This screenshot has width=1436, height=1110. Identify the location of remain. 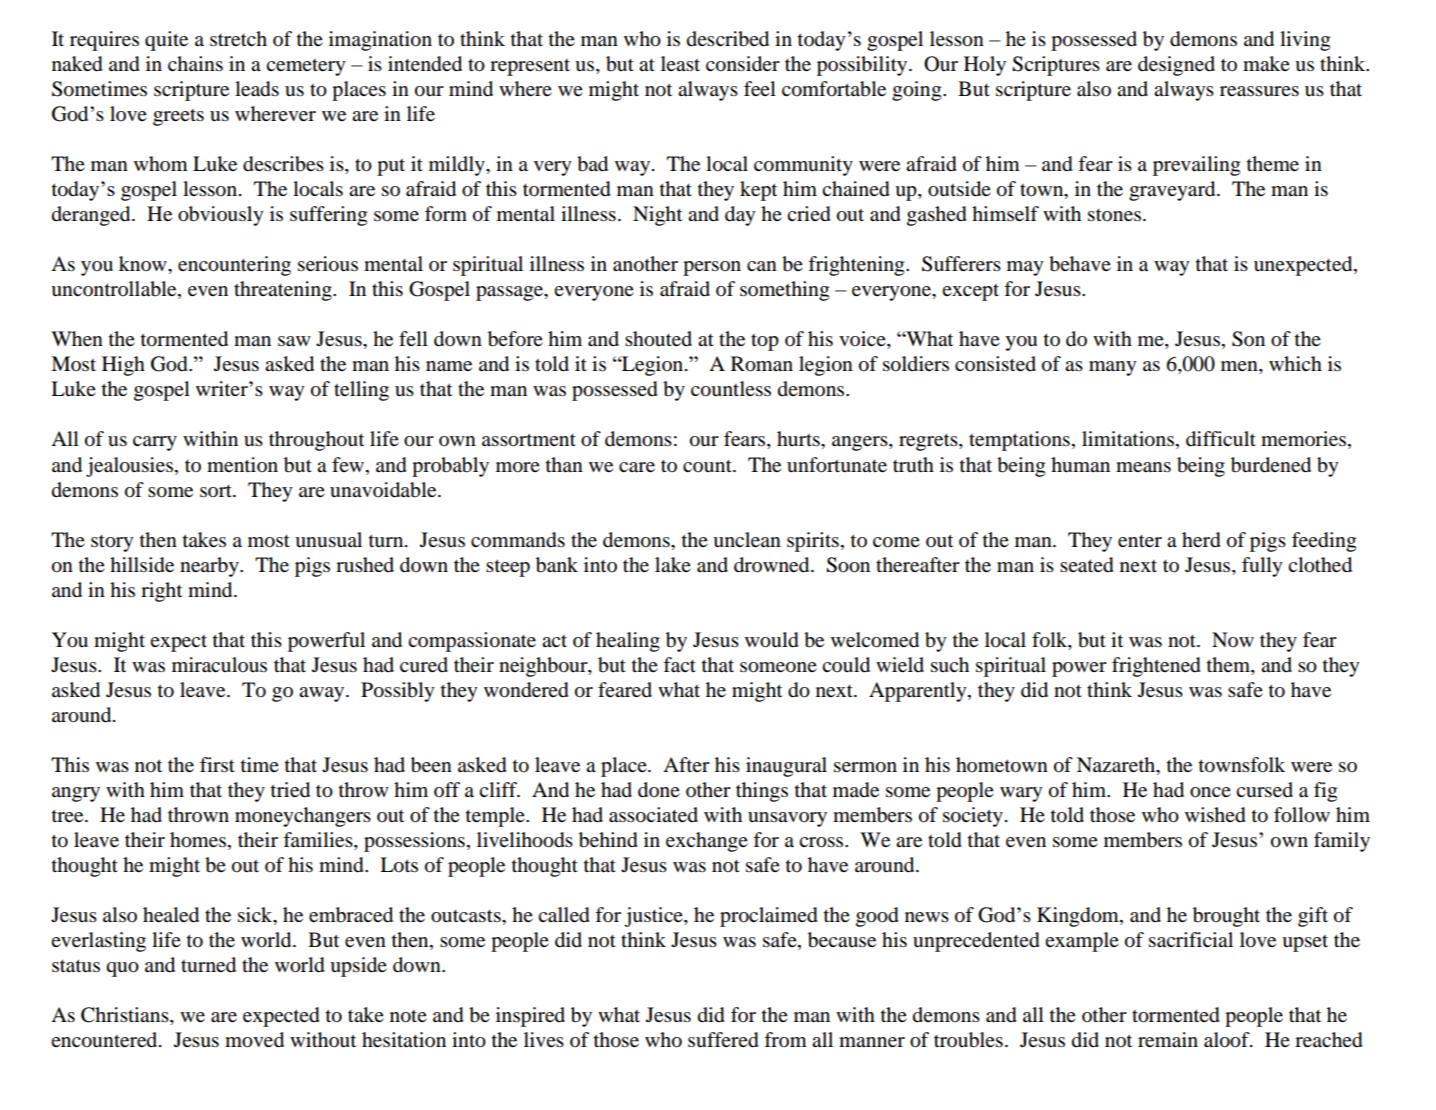
(1168, 1040).
